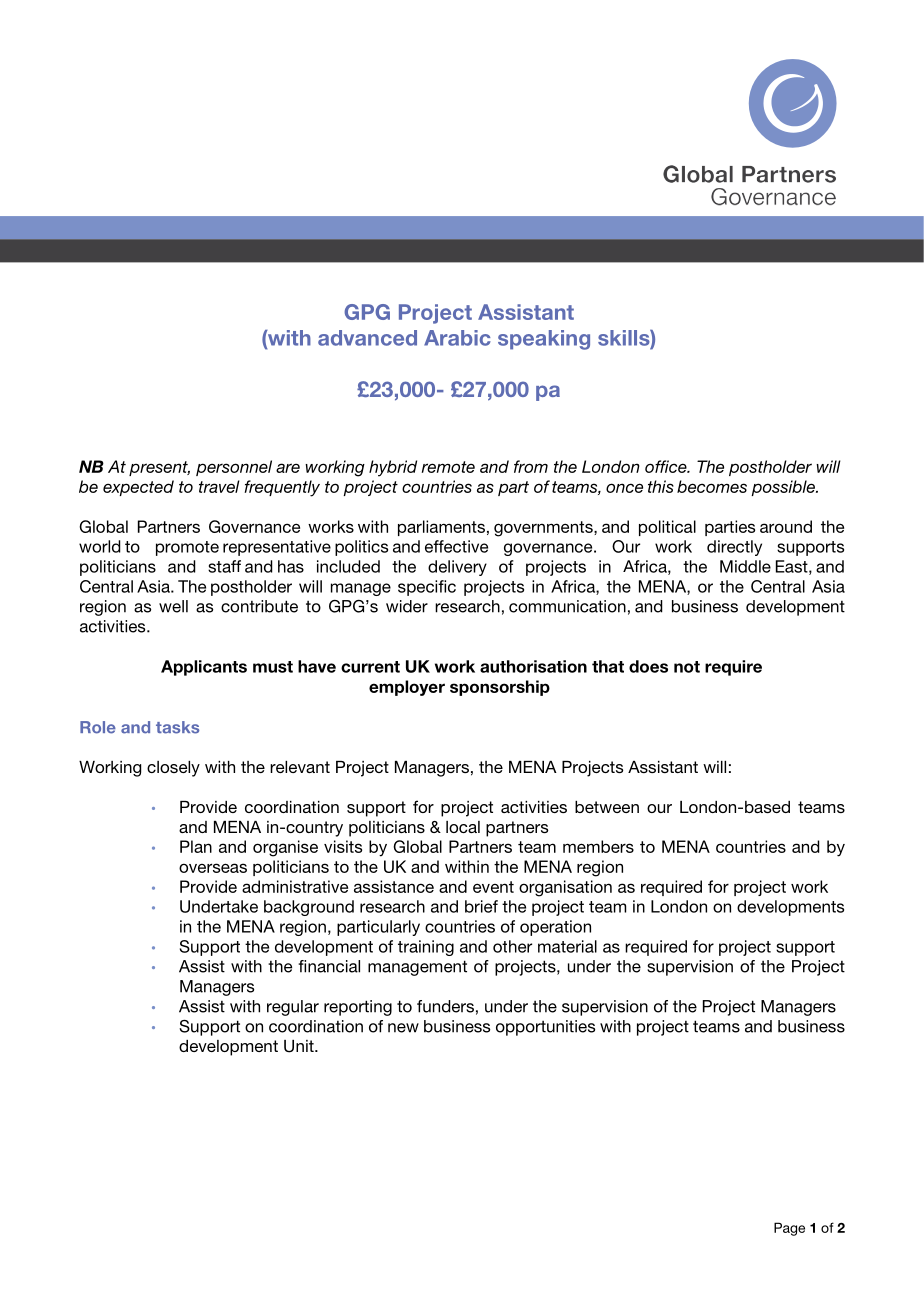 The image size is (924, 1308). I want to click on local, so click(463, 827).
